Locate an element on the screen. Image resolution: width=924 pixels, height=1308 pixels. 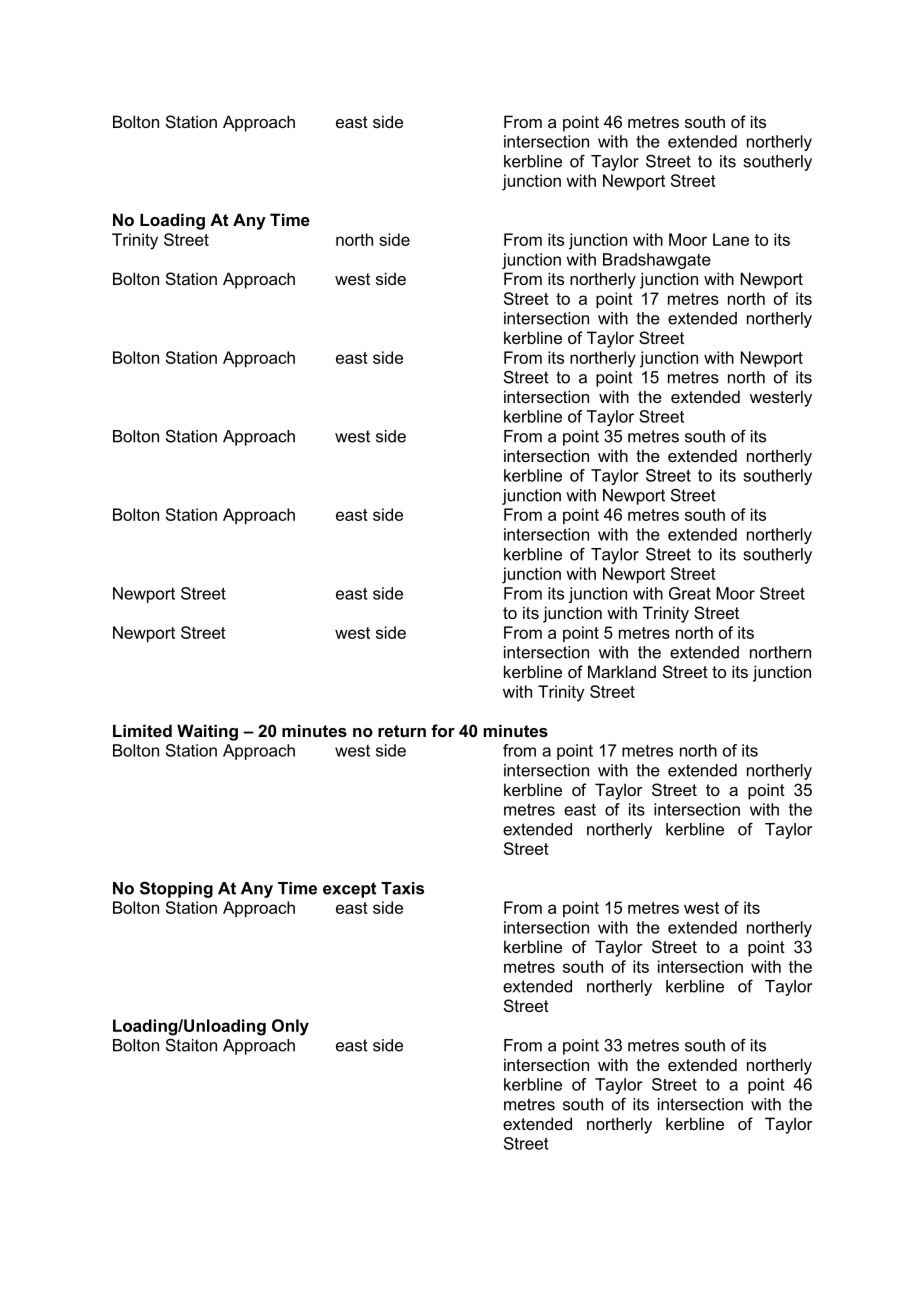
Limited is located at coordinates (142, 730).
